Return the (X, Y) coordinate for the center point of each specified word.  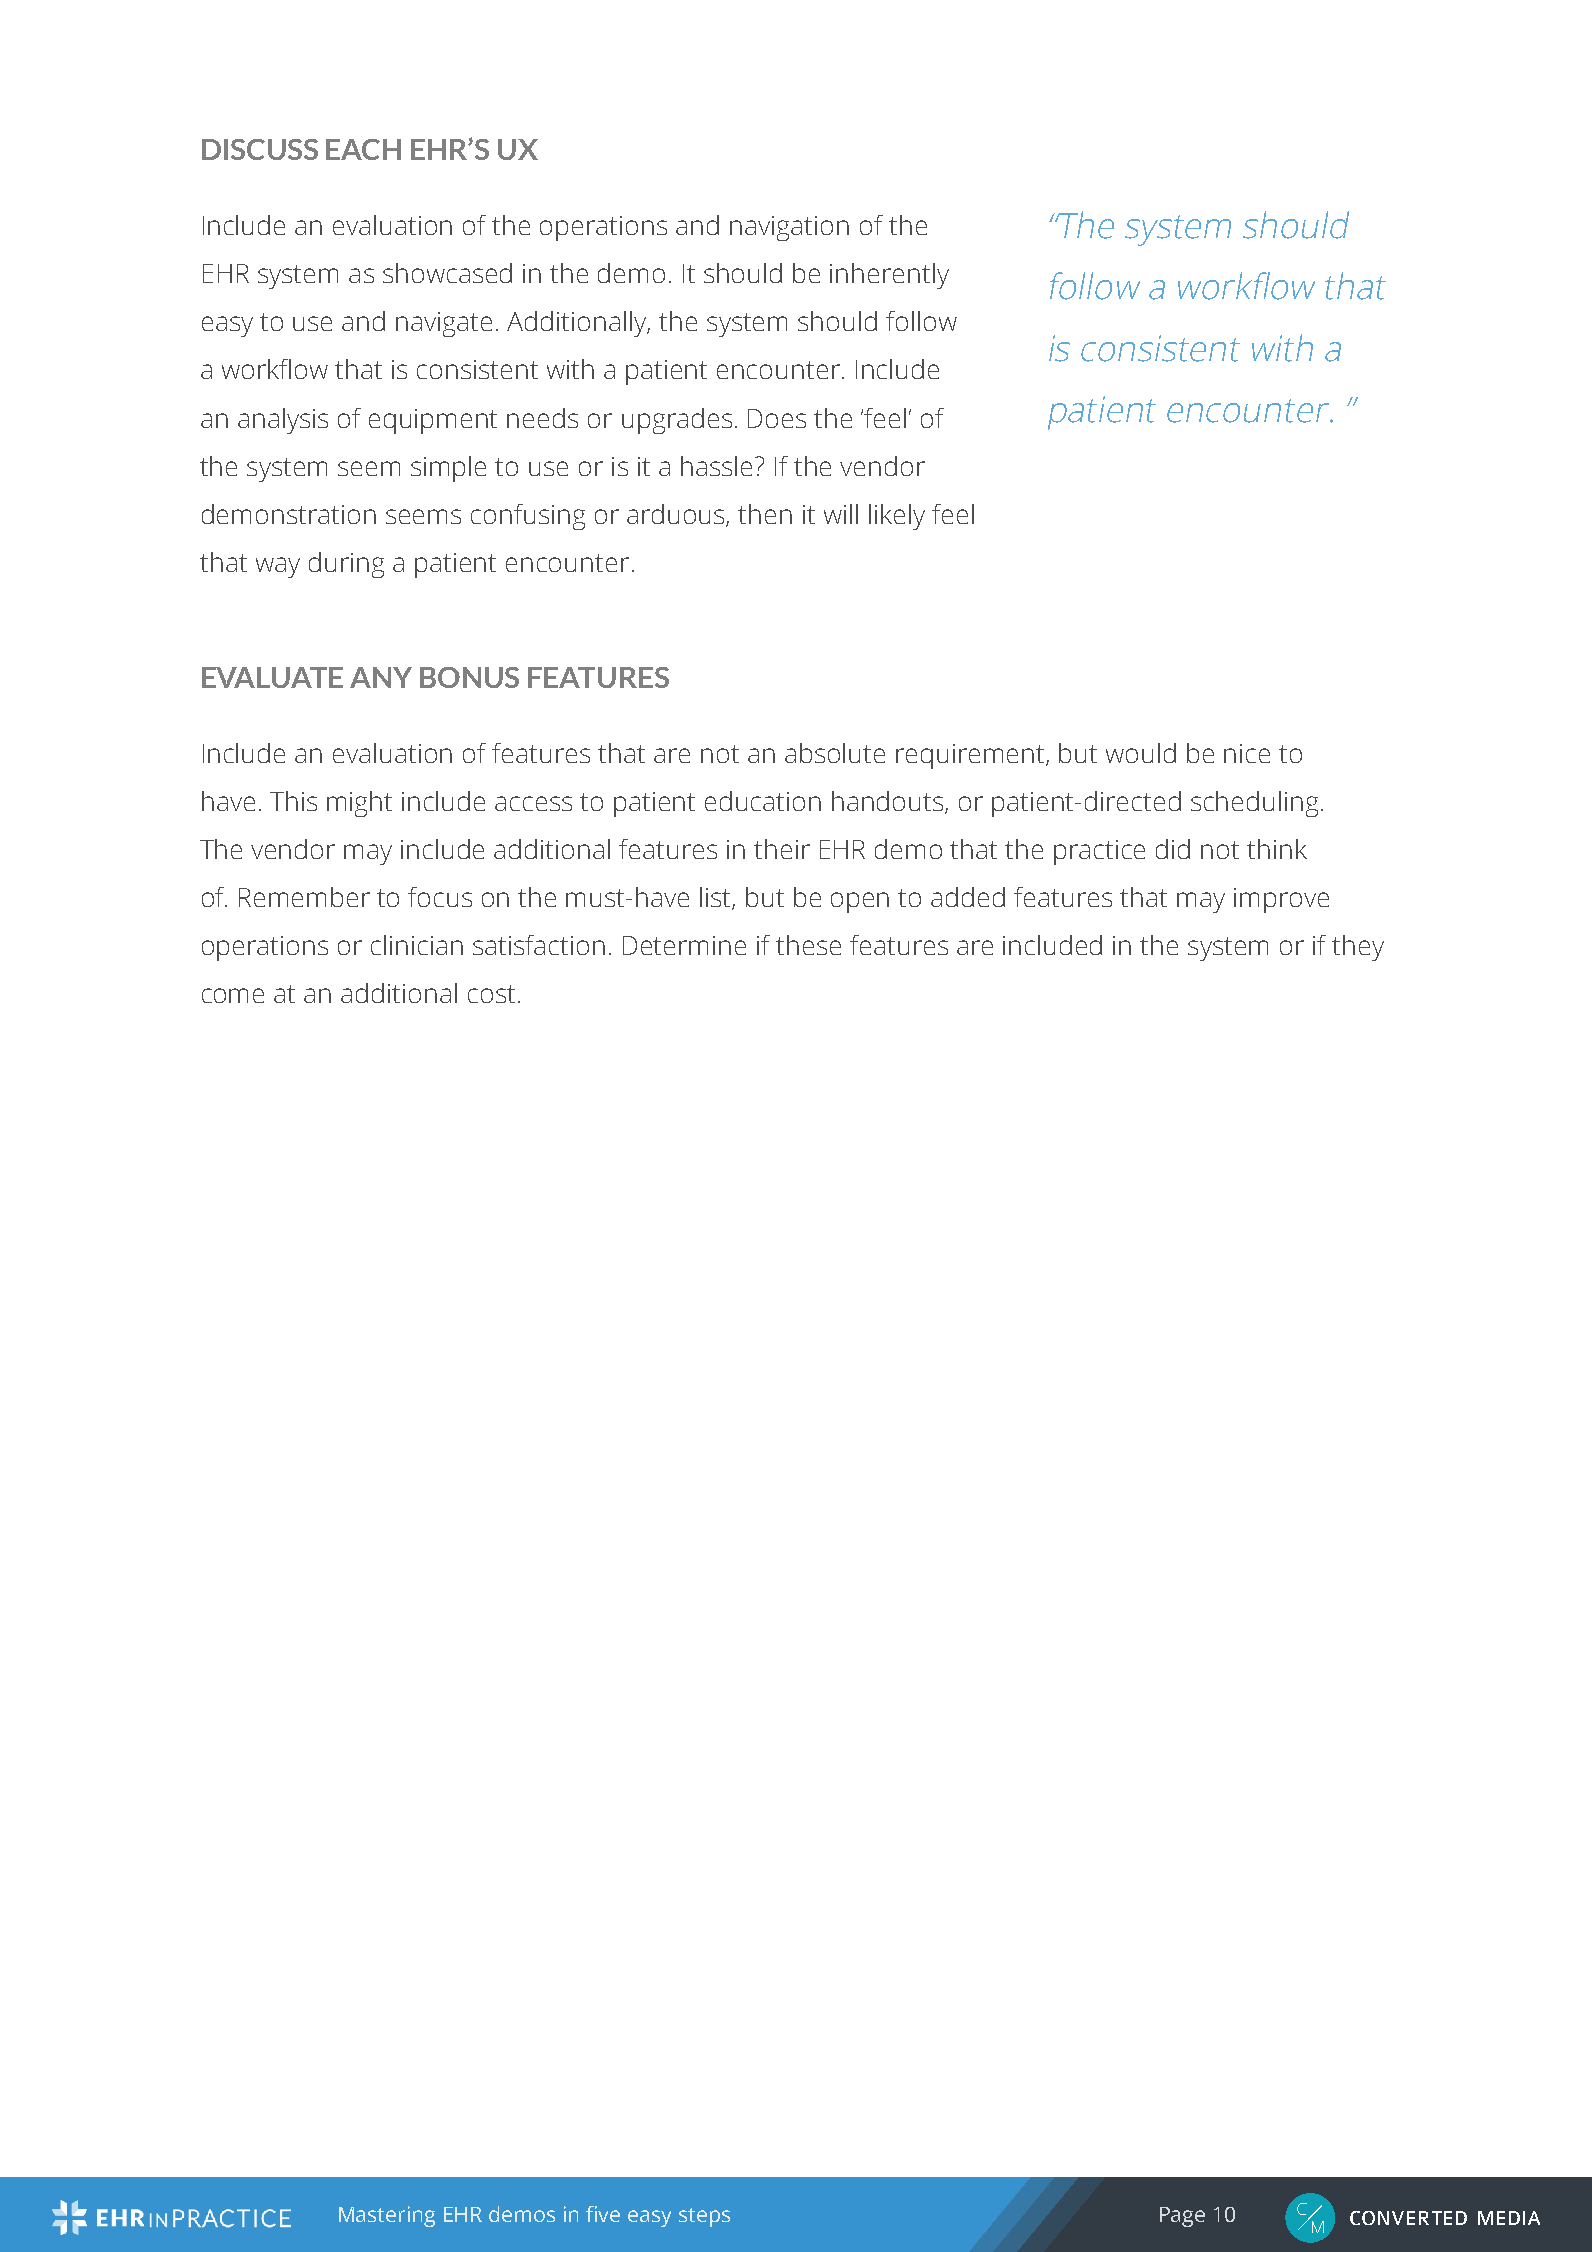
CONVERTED (1408, 2218)
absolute (835, 753)
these (808, 945)
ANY (381, 677)
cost (491, 994)
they (1358, 948)
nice (1247, 753)
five (603, 2214)
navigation (789, 228)
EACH (363, 149)
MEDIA (1509, 2218)
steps (704, 2217)
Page (1182, 2217)
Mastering (387, 2216)
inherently (889, 276)
